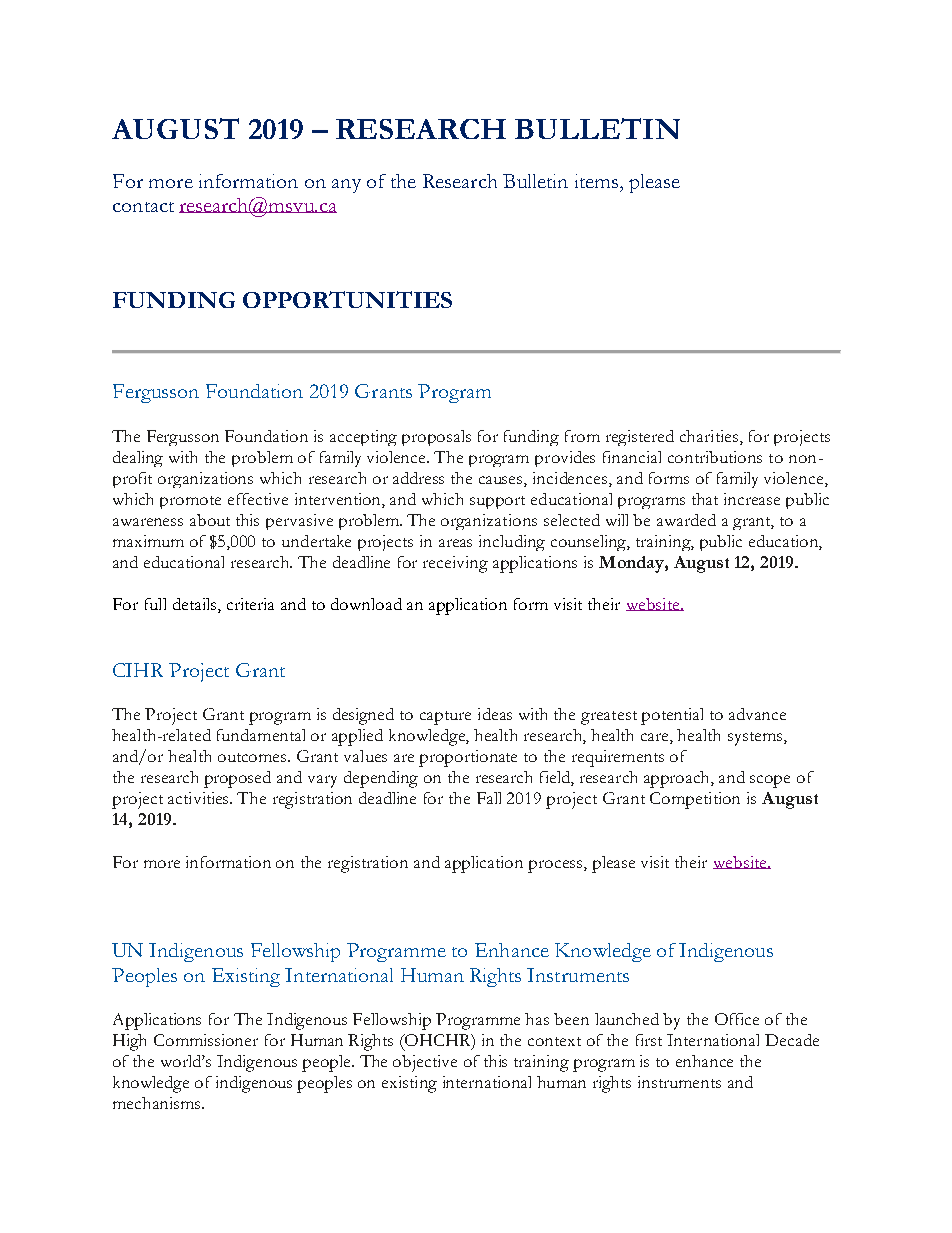 The height and width of the screenshot is (1233, 952). I want to click on Competition, so click(695, 800).
